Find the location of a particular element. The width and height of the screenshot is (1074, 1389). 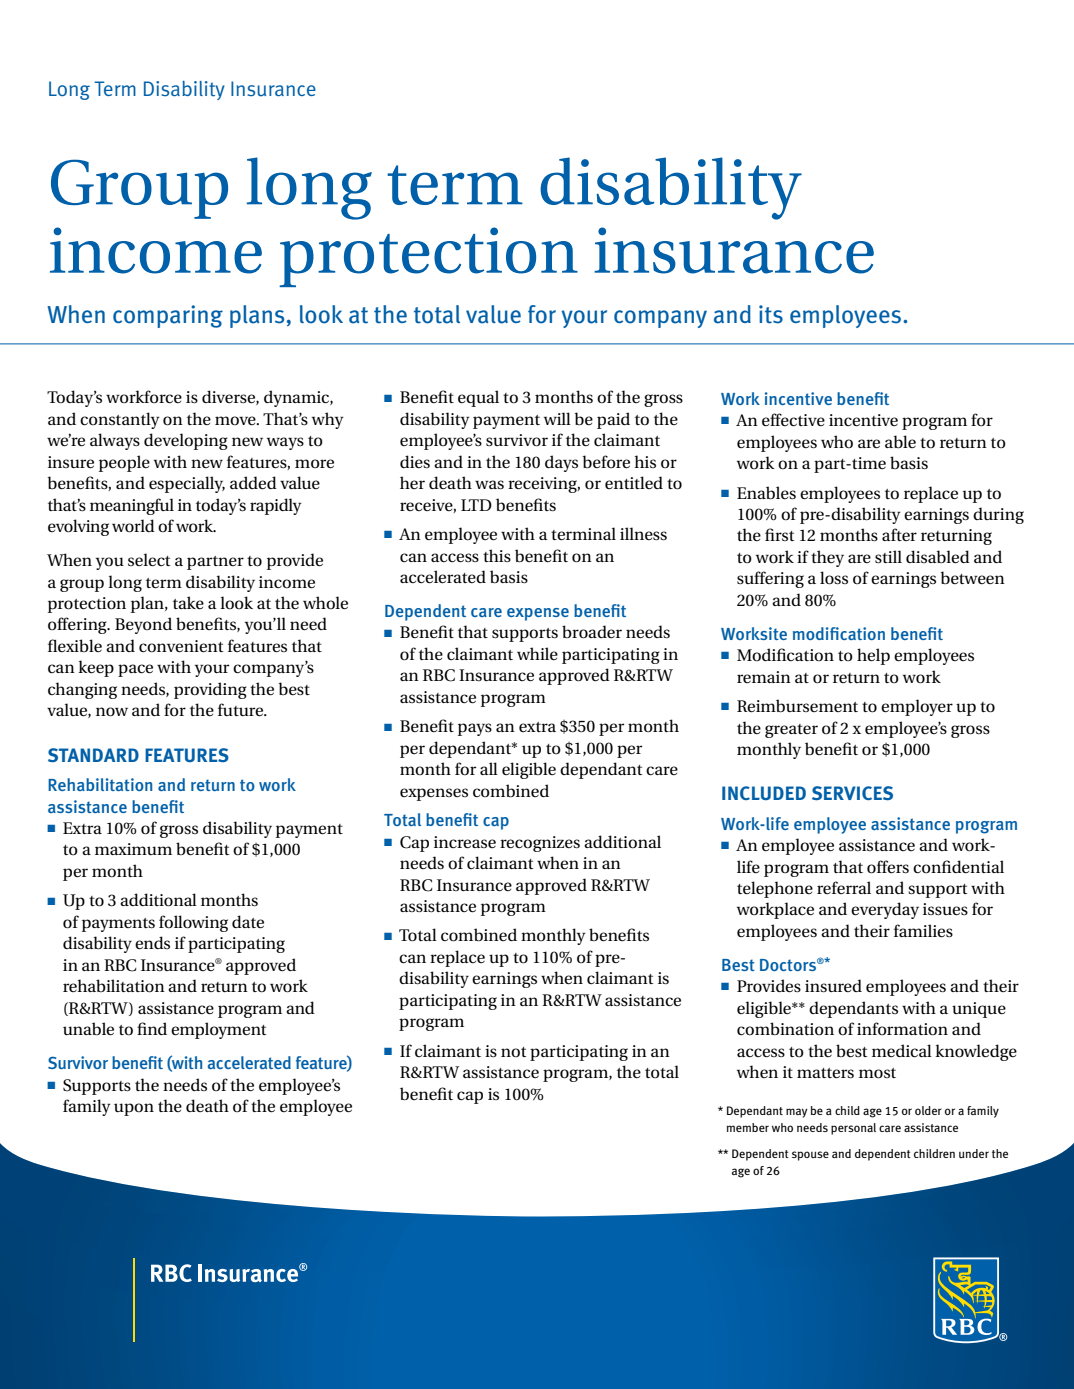

equal is located at coordinates (478, 398).
